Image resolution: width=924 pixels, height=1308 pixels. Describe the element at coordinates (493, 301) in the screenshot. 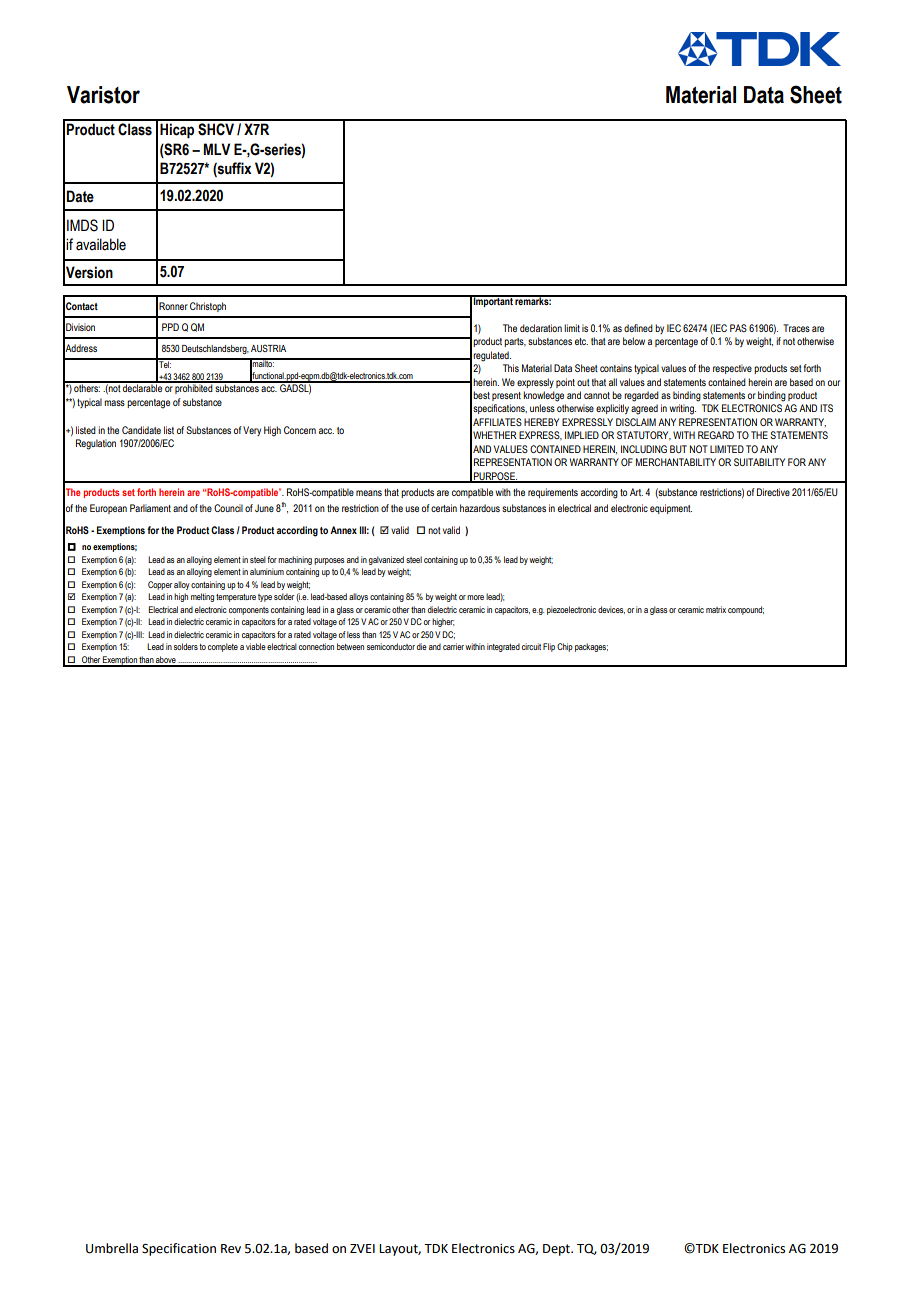

I see `Important` at that location.
